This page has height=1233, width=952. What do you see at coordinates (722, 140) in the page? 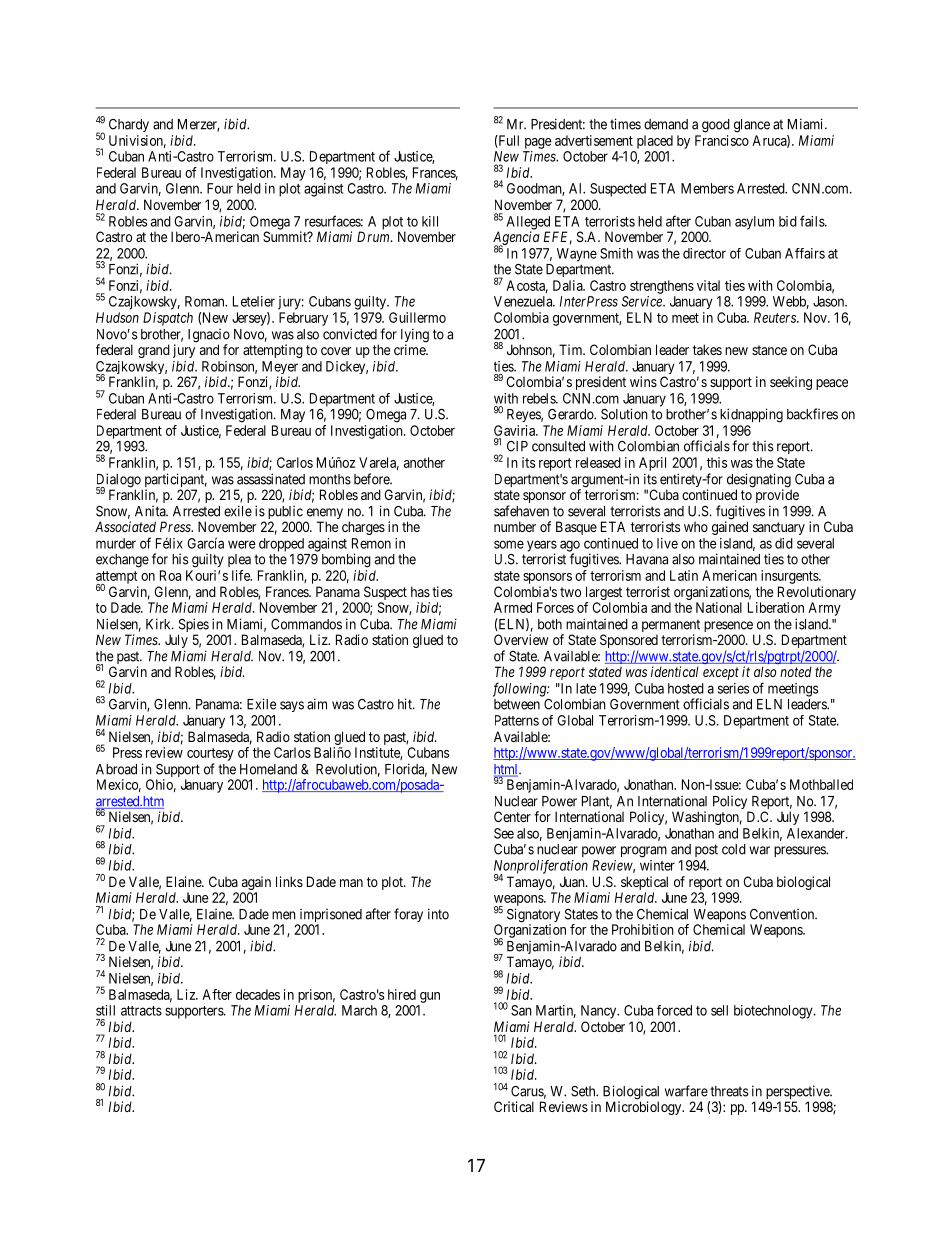
I see `Francisco` at bounding box center [722, 140].
